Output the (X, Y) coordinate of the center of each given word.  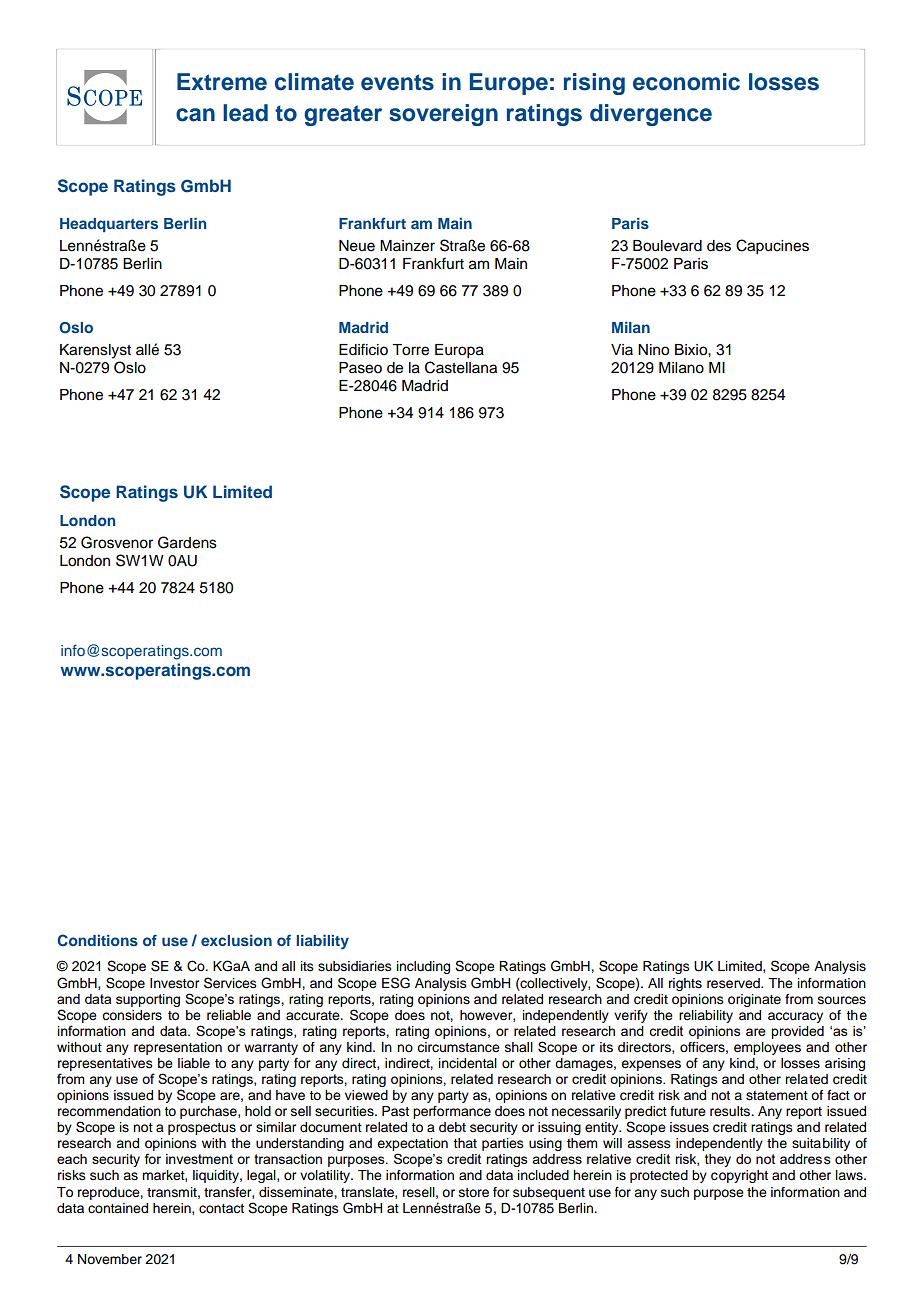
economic (686, 82)
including (423, 967)
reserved (734, 983)
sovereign (443, 115)
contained (118, 1208)
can (195, 115)
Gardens (187, 542)
